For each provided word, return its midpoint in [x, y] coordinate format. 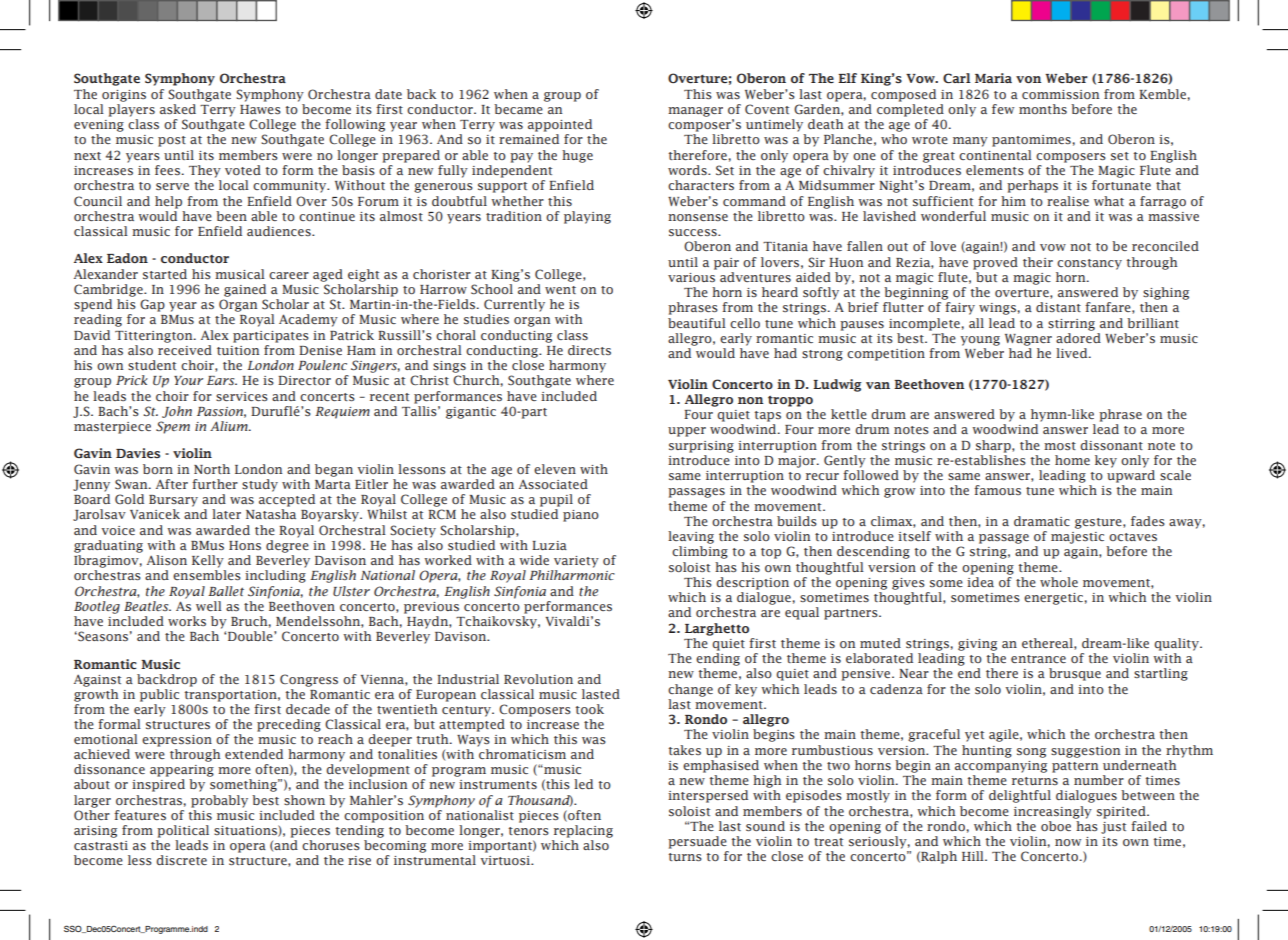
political [183, 831]
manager [695, 112]
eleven [555, 469]
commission [1060, 94]
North [212, 469]
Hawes [260, 109]
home [1072, 460]
